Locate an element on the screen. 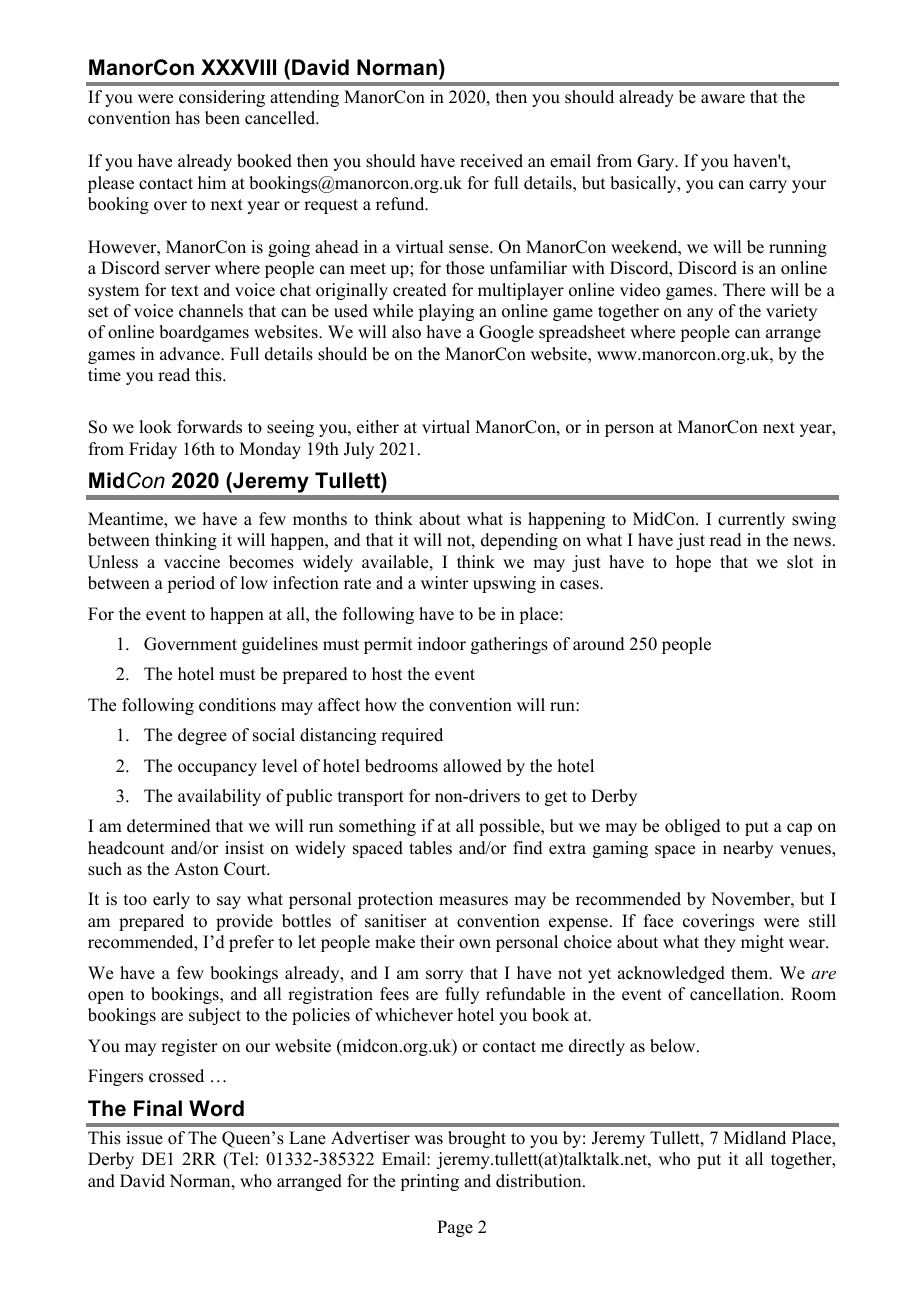 This screenshot has width=924, height=1308. subject is located at coordinates (215, 1016).
